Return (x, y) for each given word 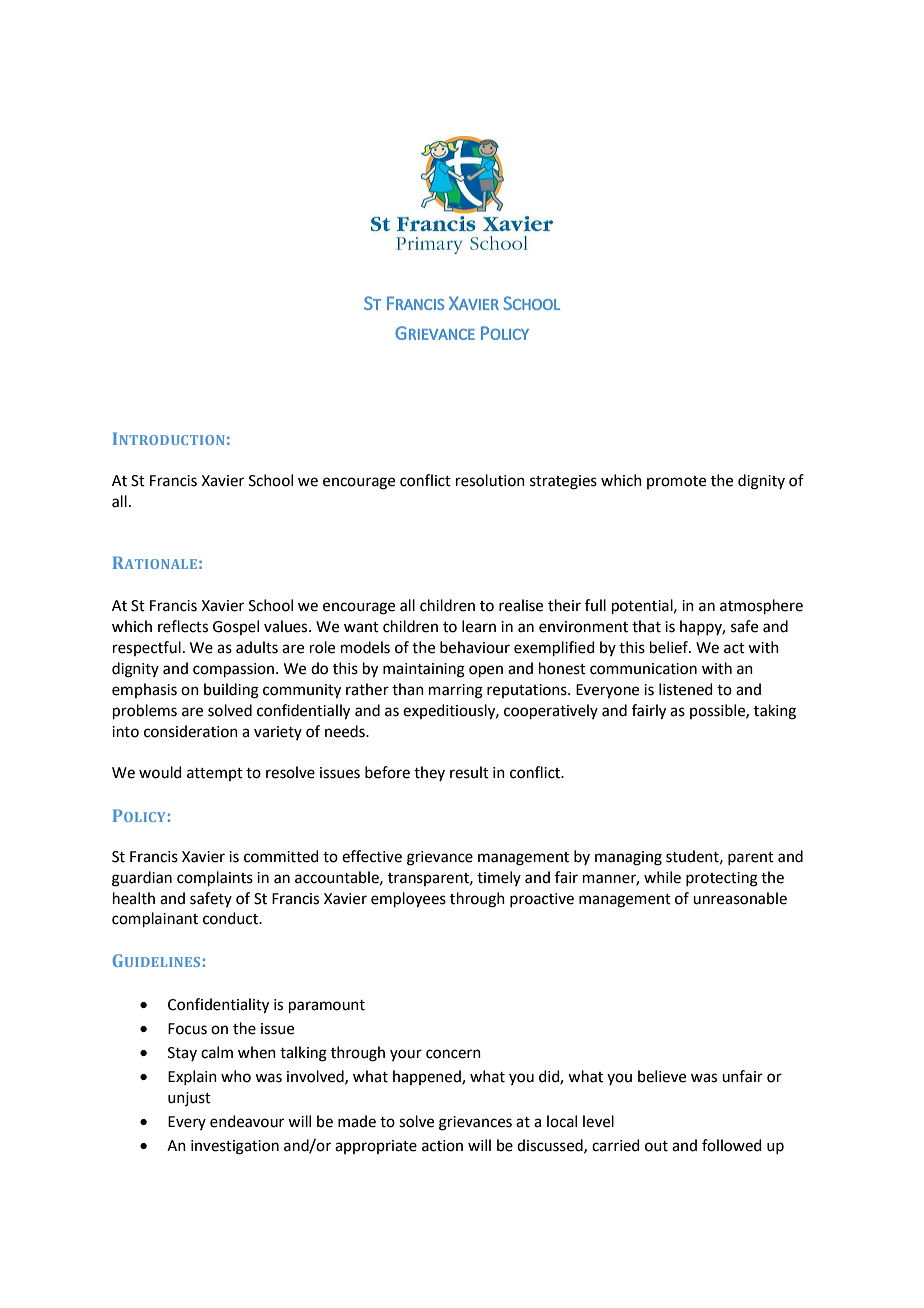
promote (676, 482)
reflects (183, 626)
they (429, 773)
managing (628, 858)
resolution (490, 480)
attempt (215, 774)
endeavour (247, 1121)
